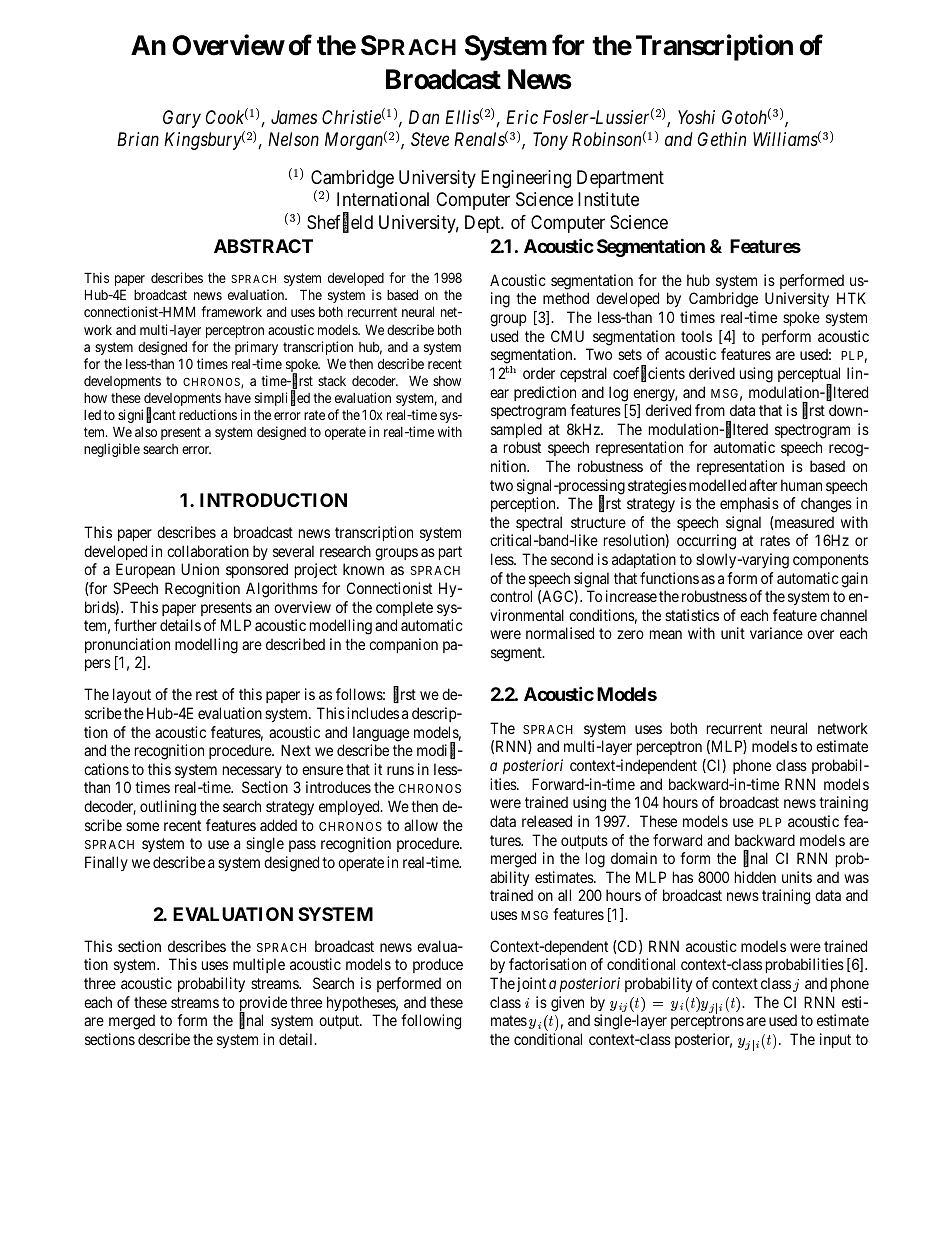 Image resolution: width=952 pixels, height=1233 pixels. What do you see at coordinates (168, 808) in the screenshot?
I see `outlining` at bounding box center [168, 808].
